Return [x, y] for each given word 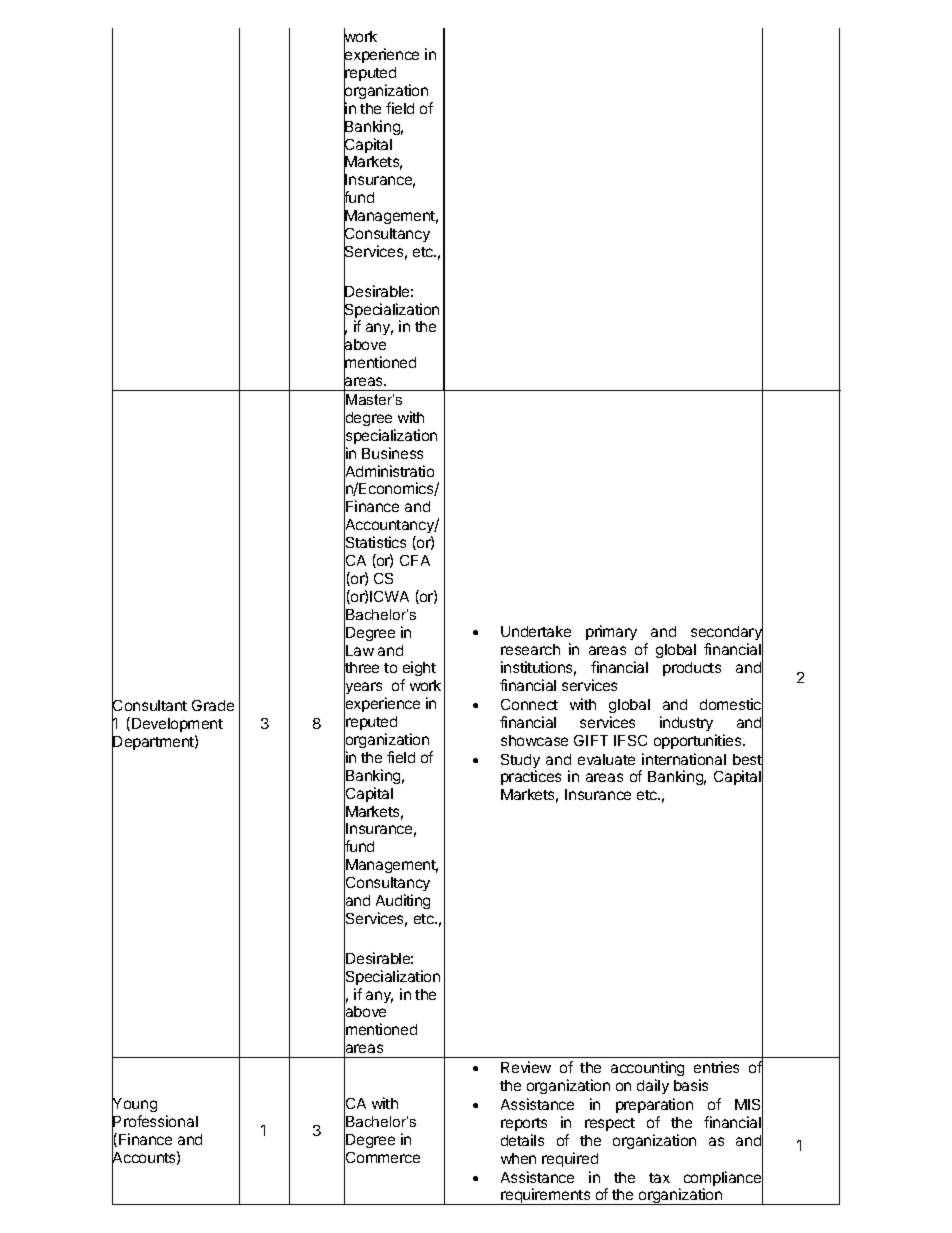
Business [392, 453]
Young [134, 1106]
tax [659, 1178]
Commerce [382, 1158]
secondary [727, 633]
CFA [415, 560]
